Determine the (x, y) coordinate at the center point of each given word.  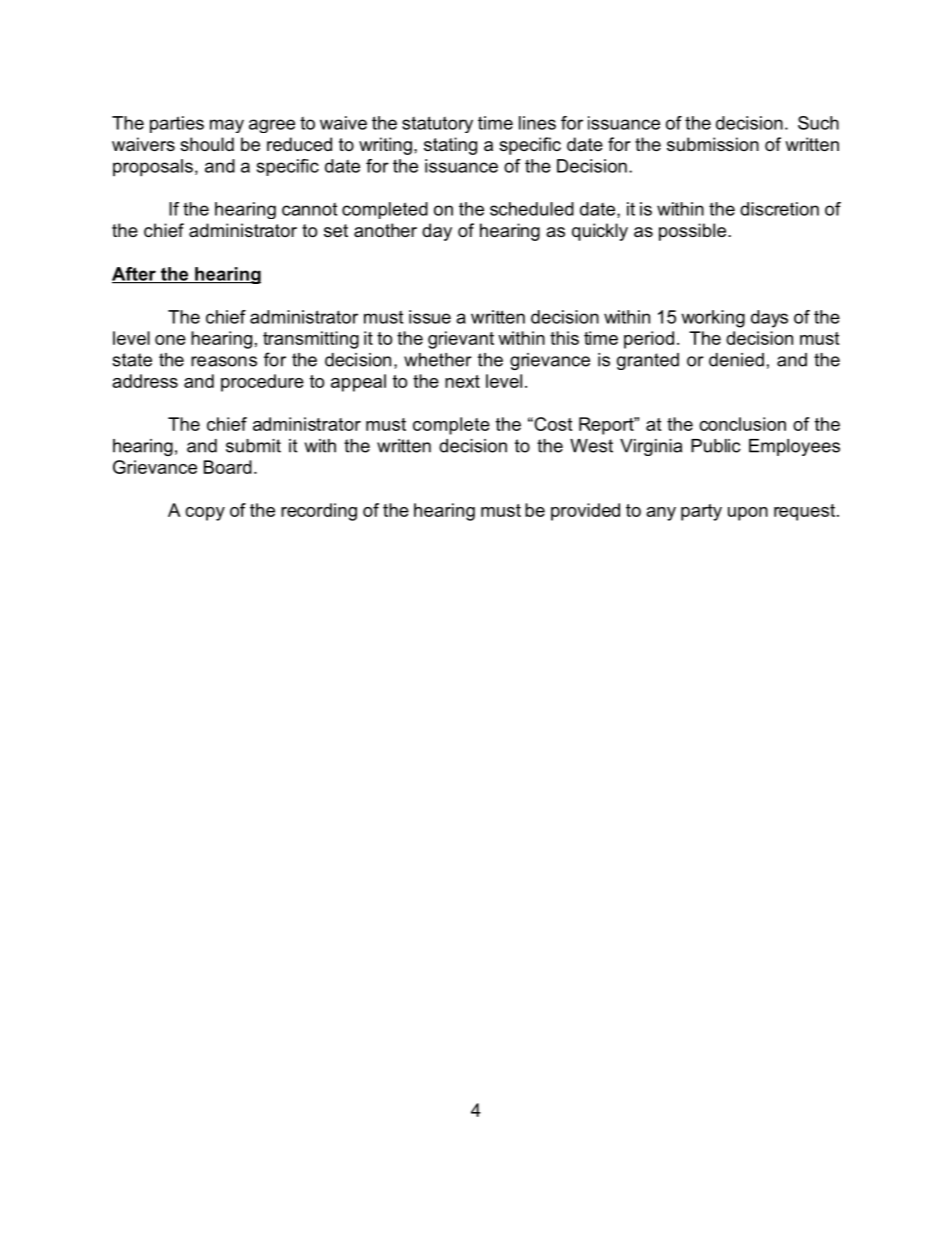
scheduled (532, 209)
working (713, 319)
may (227, 126)
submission (713, 144)
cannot (309, 209)
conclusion (742, 424)
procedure (262, 383)
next (462, 381)
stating (450, 146)
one (170, 340)
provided (585, 512)
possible (694, 232)
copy (205, 514)
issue (430, 317)
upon (748, 514)
